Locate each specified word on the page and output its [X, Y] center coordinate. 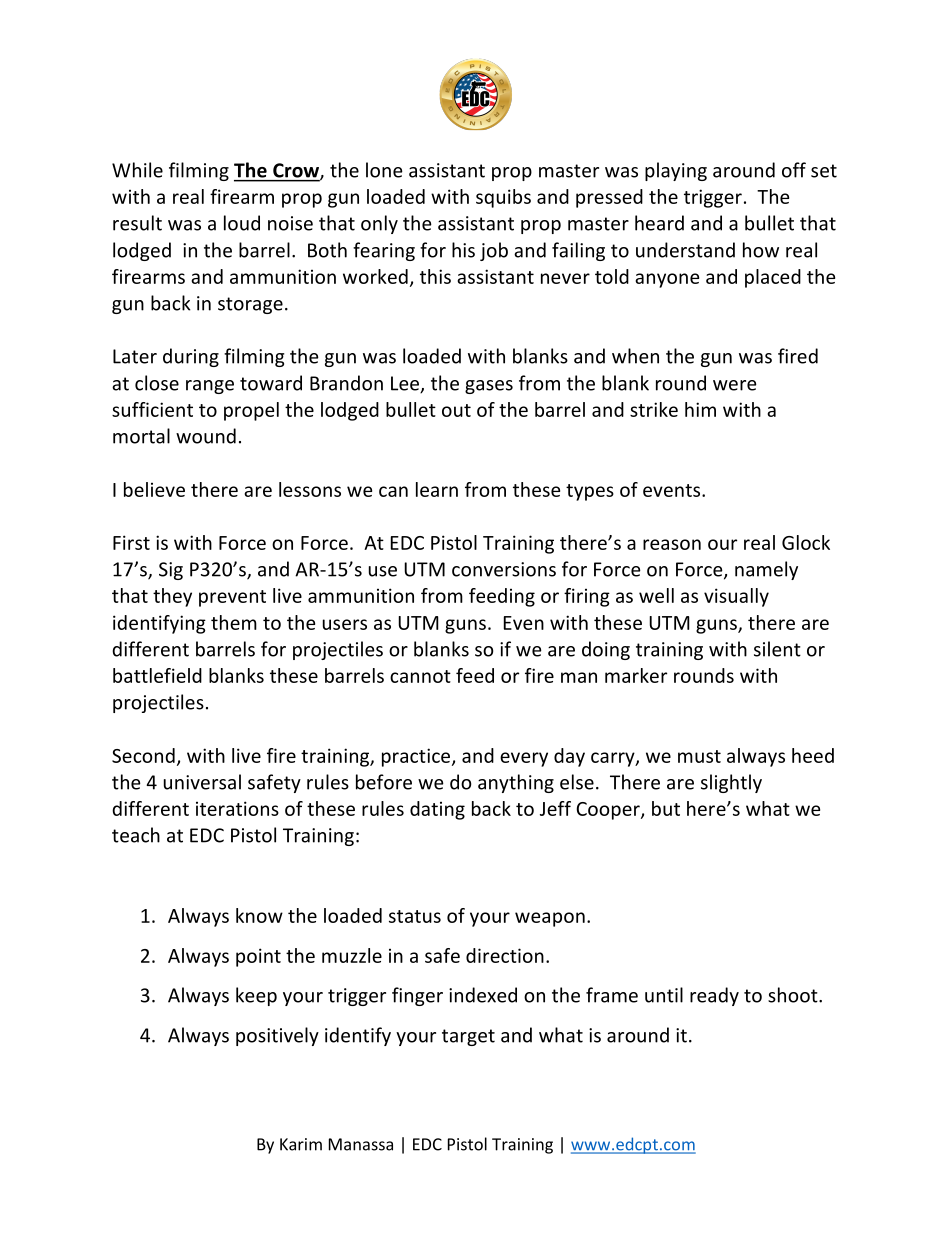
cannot [420, 676]
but [666, 808]
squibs [503, 198]
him [700, 409]
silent [777, 649]
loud [242, 223]
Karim [301, 1144]
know [259, 915]
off [794, 170]
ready [714, 996]
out [456, 410]
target [468, 1037]
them [234, 622]
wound [206, 436]
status [415, 916]
